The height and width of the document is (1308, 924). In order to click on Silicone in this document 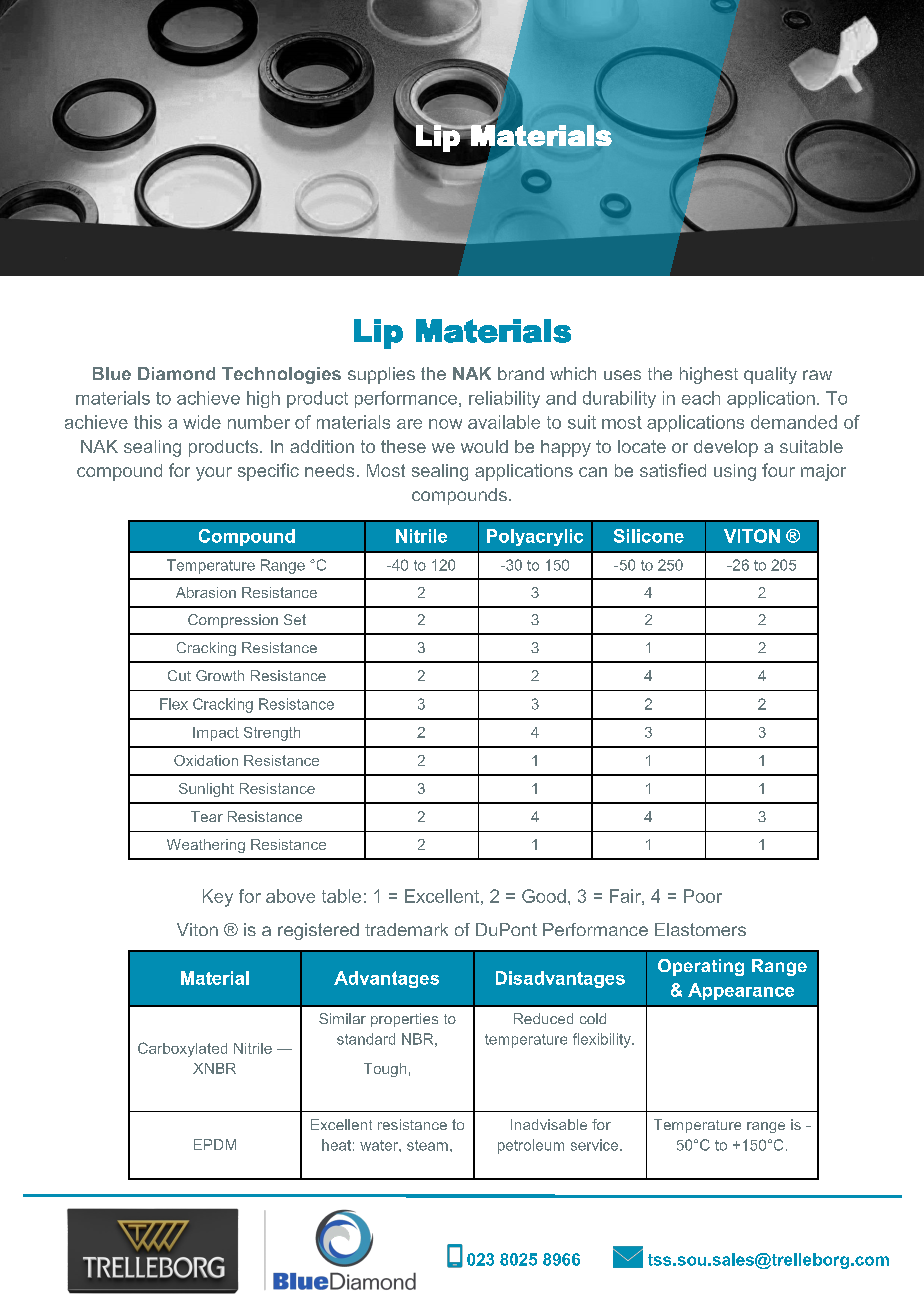, I will do `click(649, 536)`.
